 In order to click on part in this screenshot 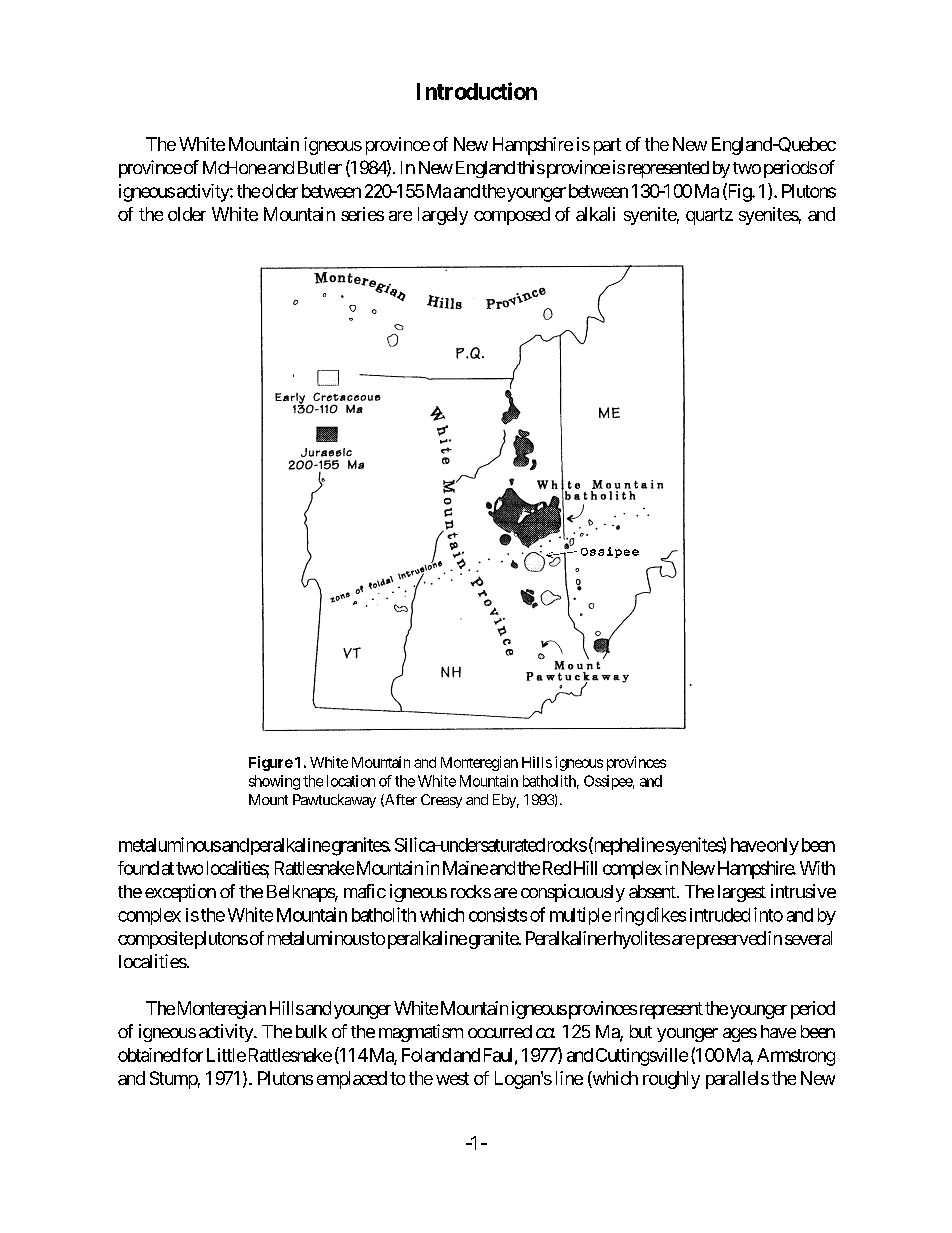, I will do `click(607, 146)`.
